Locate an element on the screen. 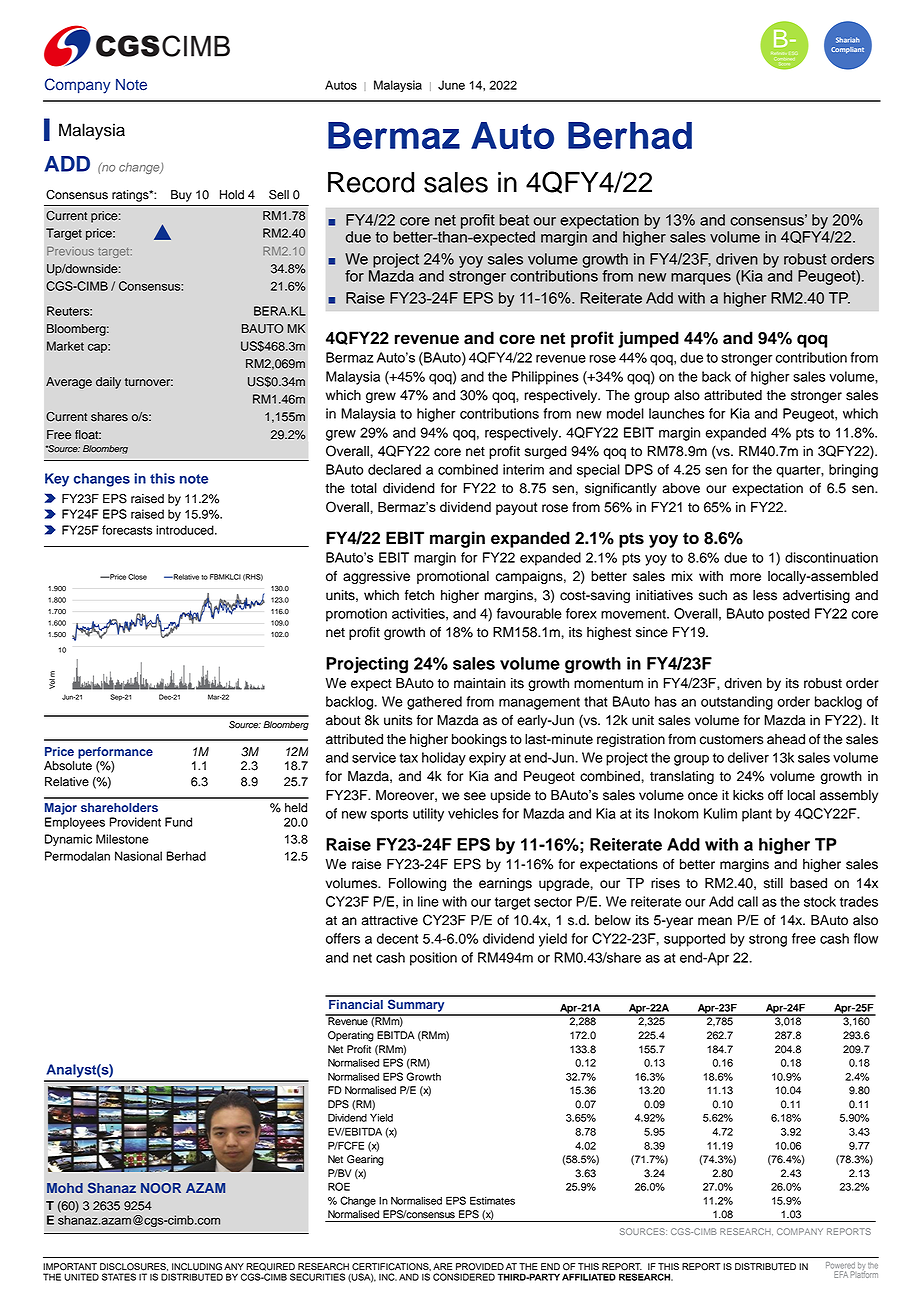  forecasts is located at coordinates (127, 530).
